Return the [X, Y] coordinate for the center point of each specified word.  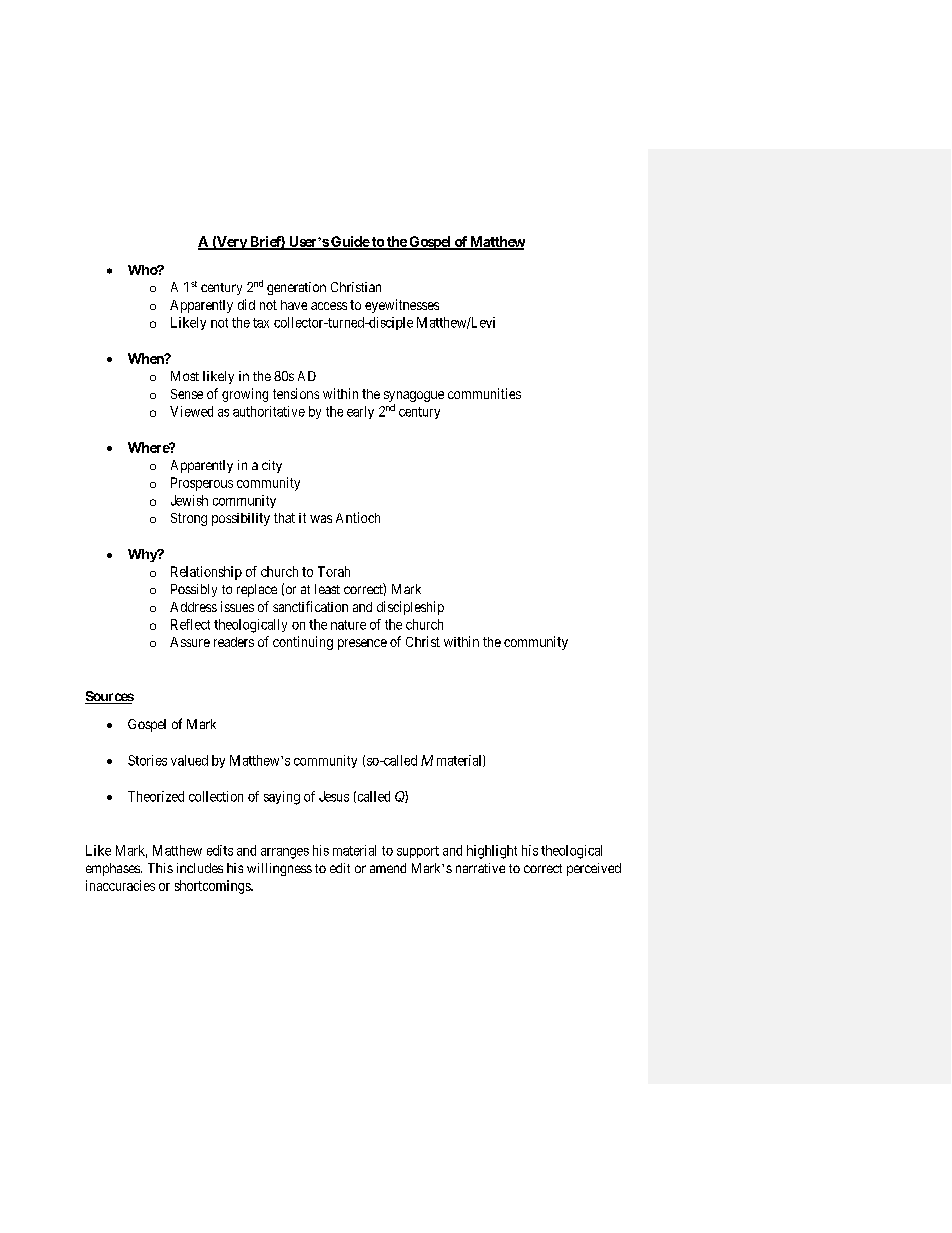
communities [484, 393]
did [246, 304]
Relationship [206, 573]
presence [362, 644]
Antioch [358, 517]
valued [189, 760]
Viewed [191, 411]
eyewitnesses [402, 306]
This [160, 868]
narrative [480, 868]
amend [388, 868]
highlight [492, 852]
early [360, 412]
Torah [334, 571]
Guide [349, 242]
